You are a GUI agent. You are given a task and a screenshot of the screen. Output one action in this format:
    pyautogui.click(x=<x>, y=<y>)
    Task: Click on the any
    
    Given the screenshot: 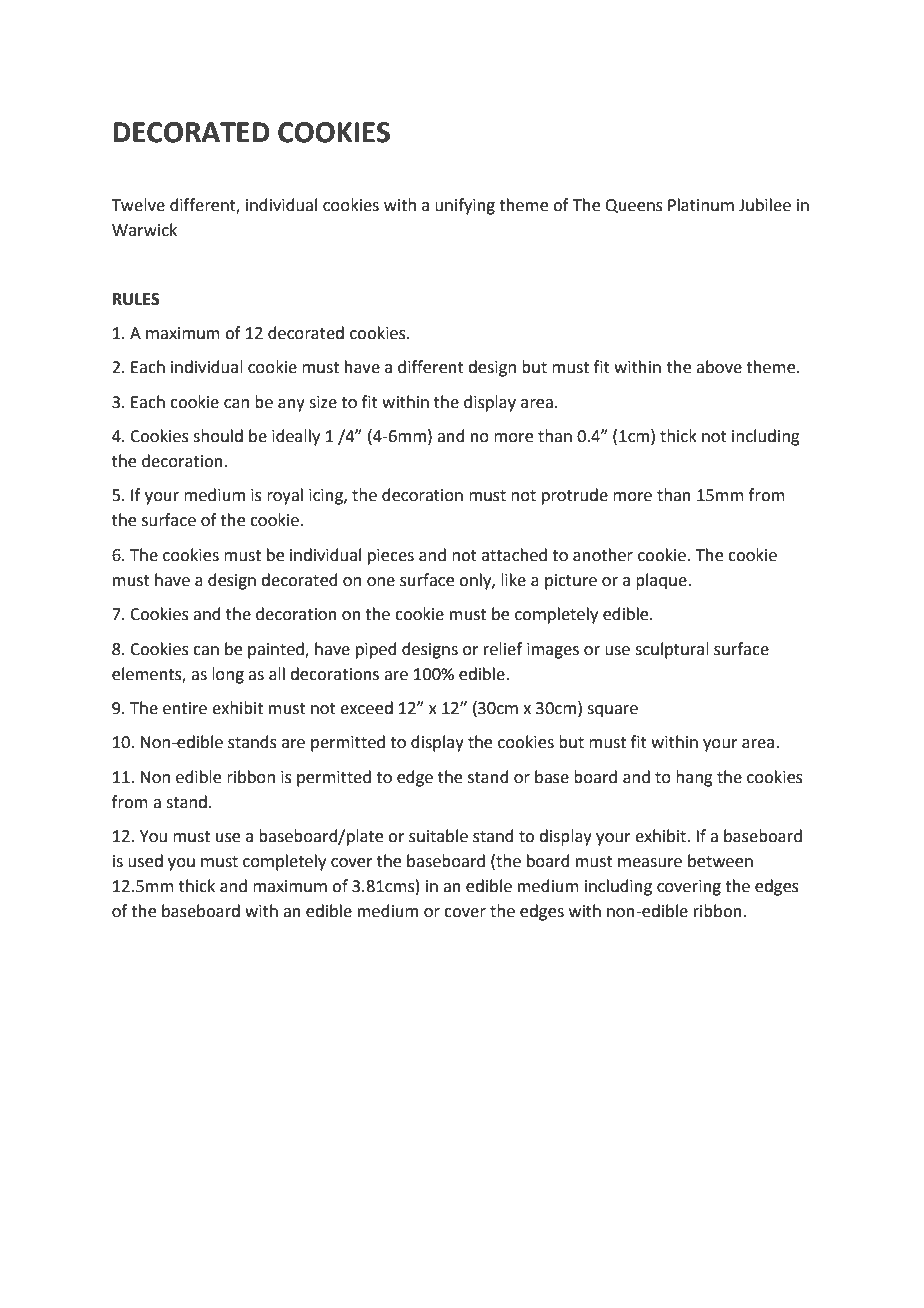 What is the action you would take?
    pyautogui.click(x=291, y=405)
